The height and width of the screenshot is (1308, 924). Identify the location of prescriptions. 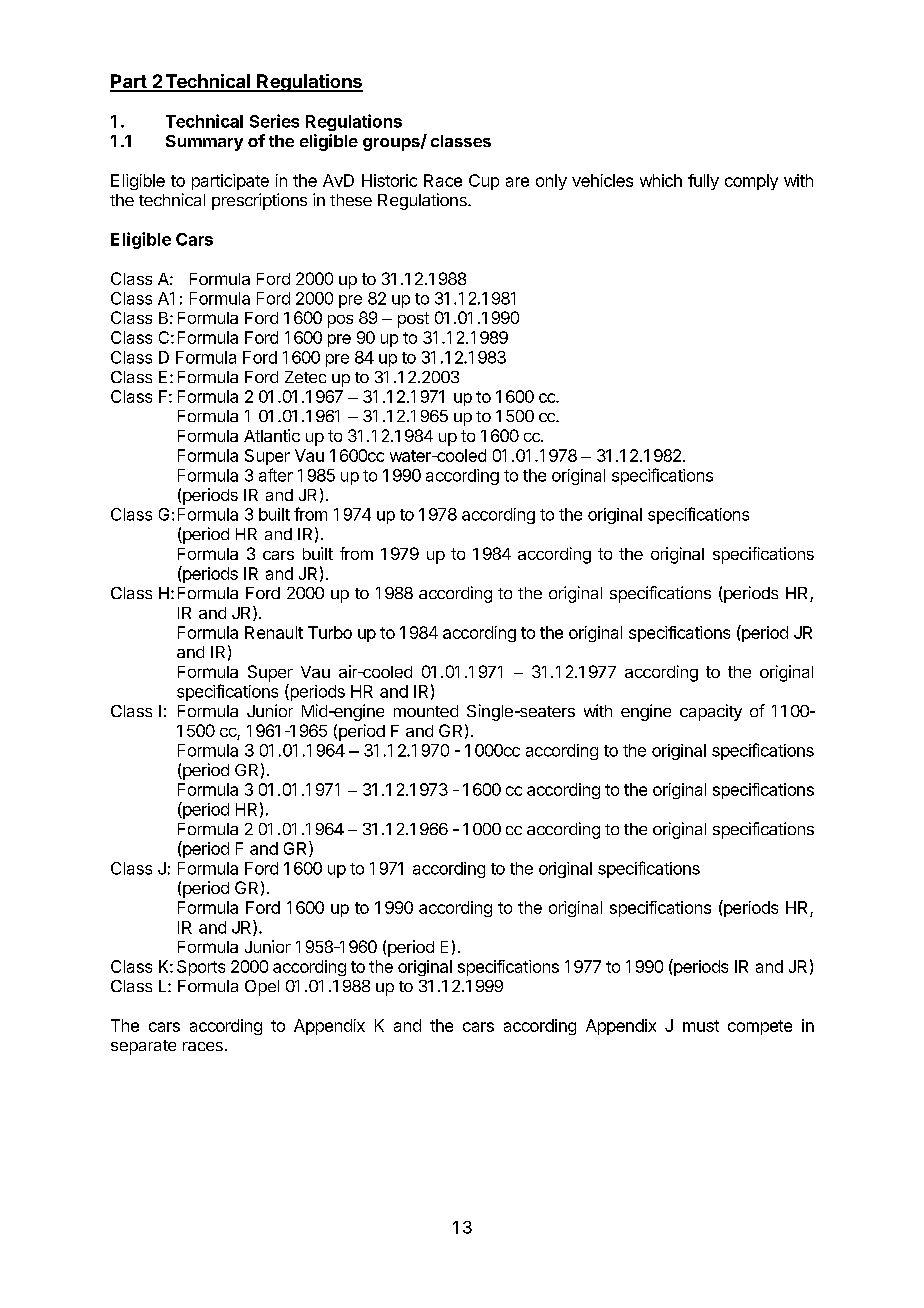
(259, 201).
